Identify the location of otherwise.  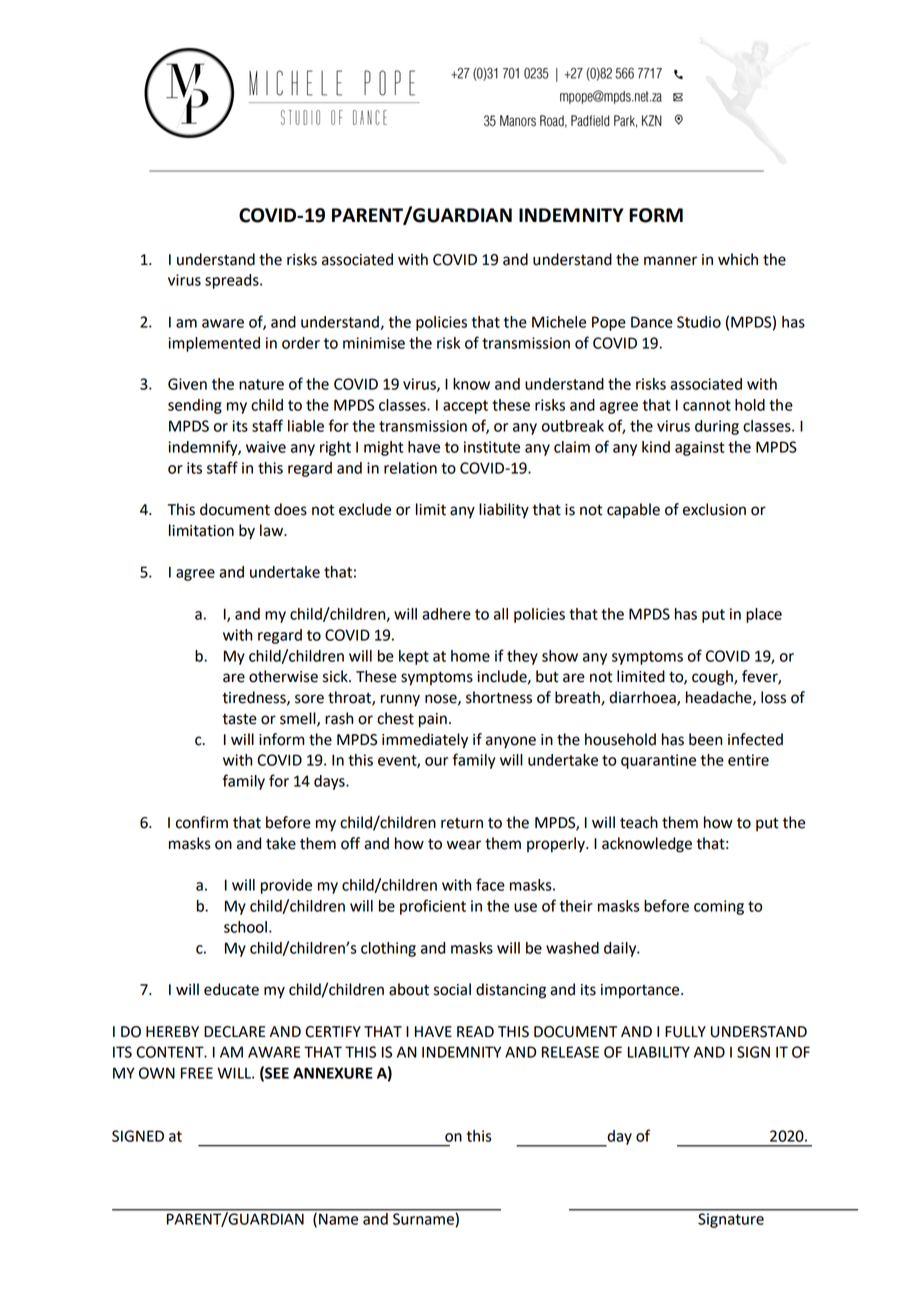
(283, 676).
